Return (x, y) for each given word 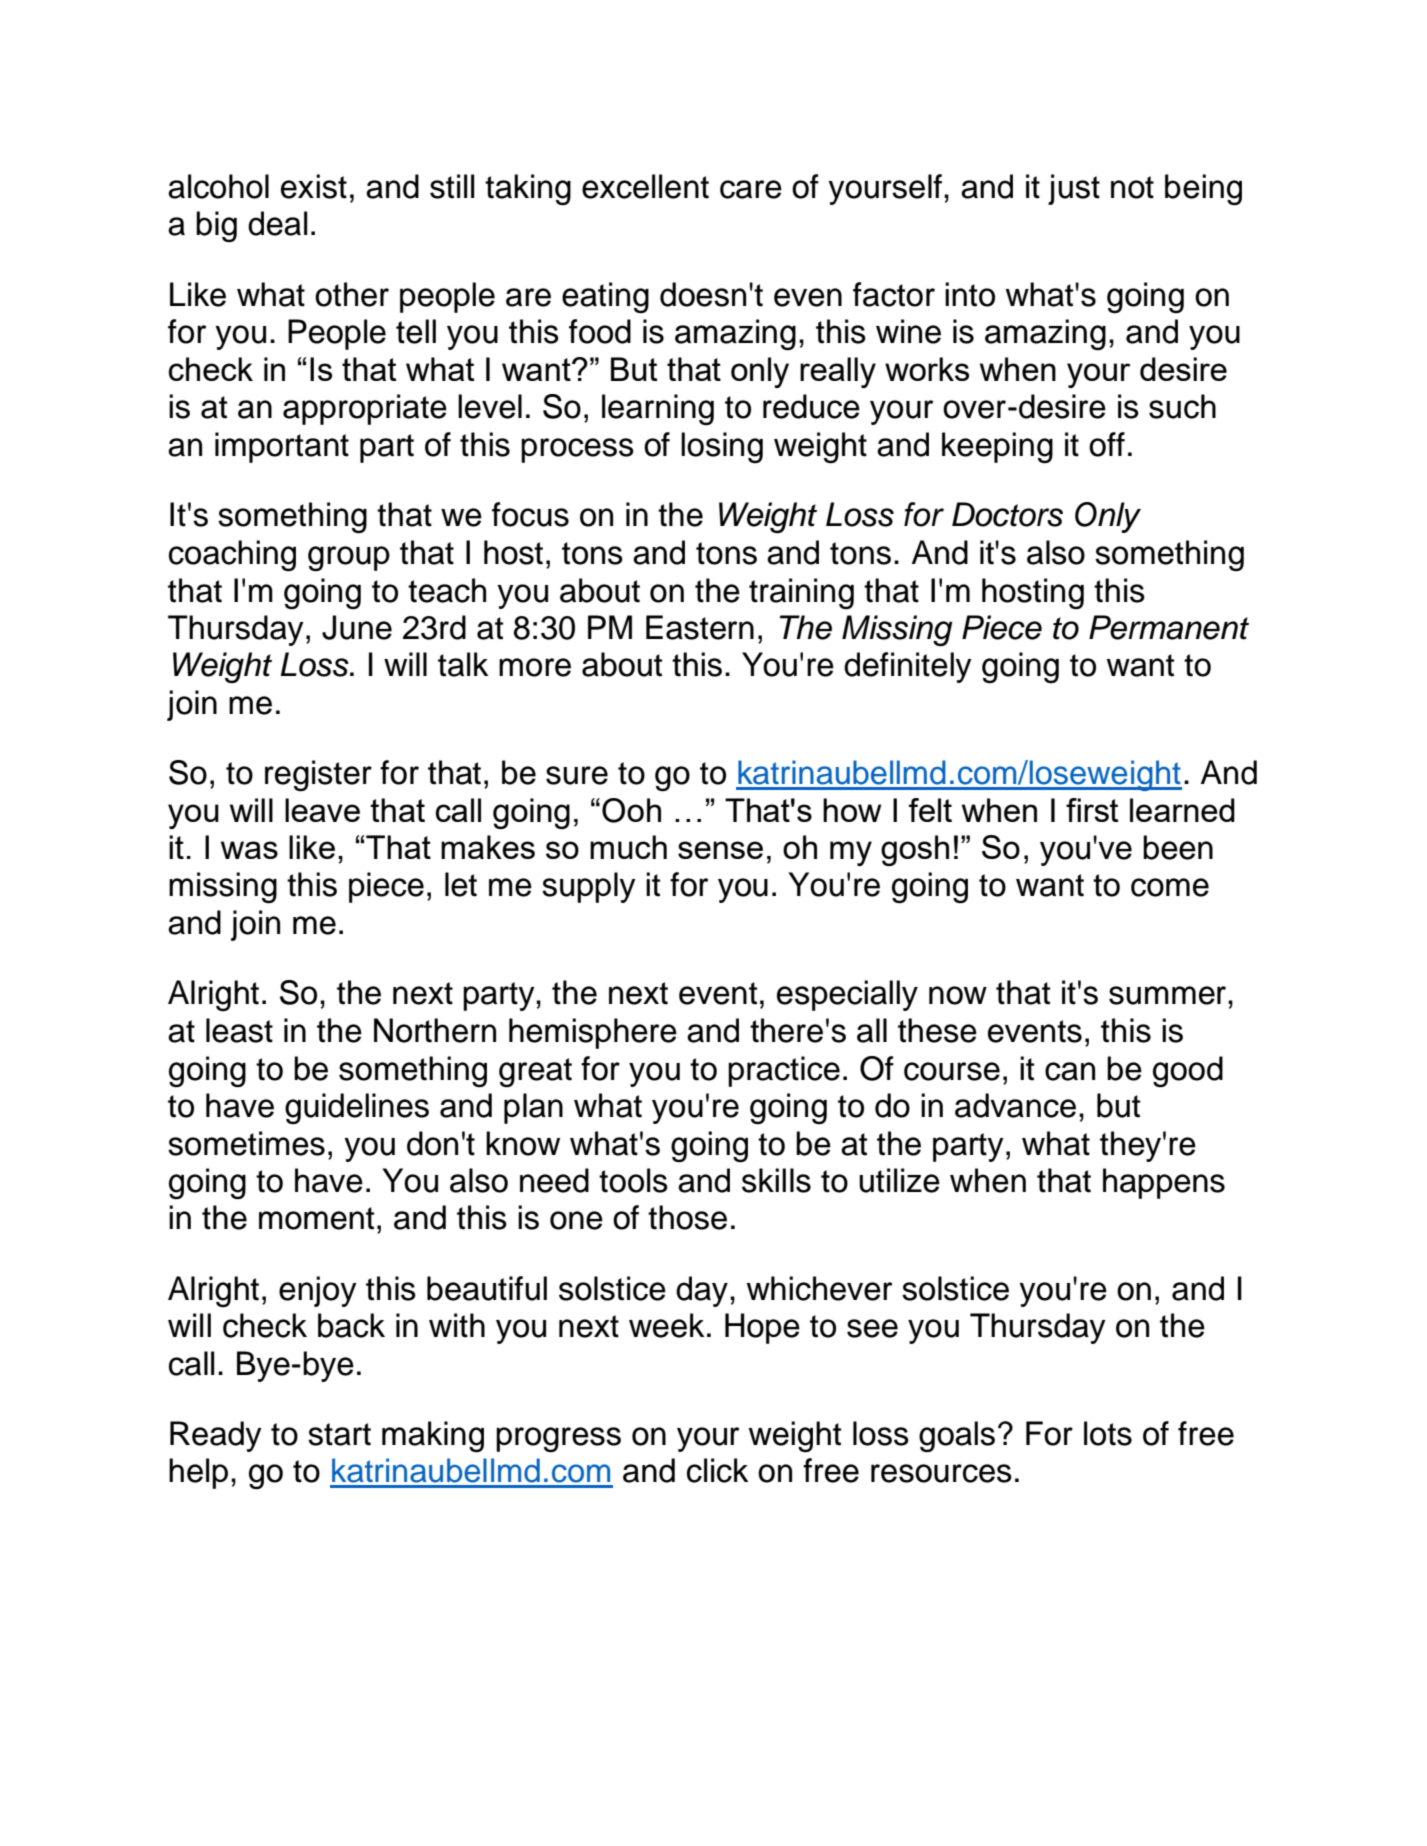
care (751, 189)
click (717, 1470)
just (1074, 189)
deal (277, 223)
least (239, 1030)
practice (784, 1071)
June (357, 627)
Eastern (700, 627)
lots (1108, 1433)
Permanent (1169, 627)
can (1070, 1071)
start (339, 1434)
